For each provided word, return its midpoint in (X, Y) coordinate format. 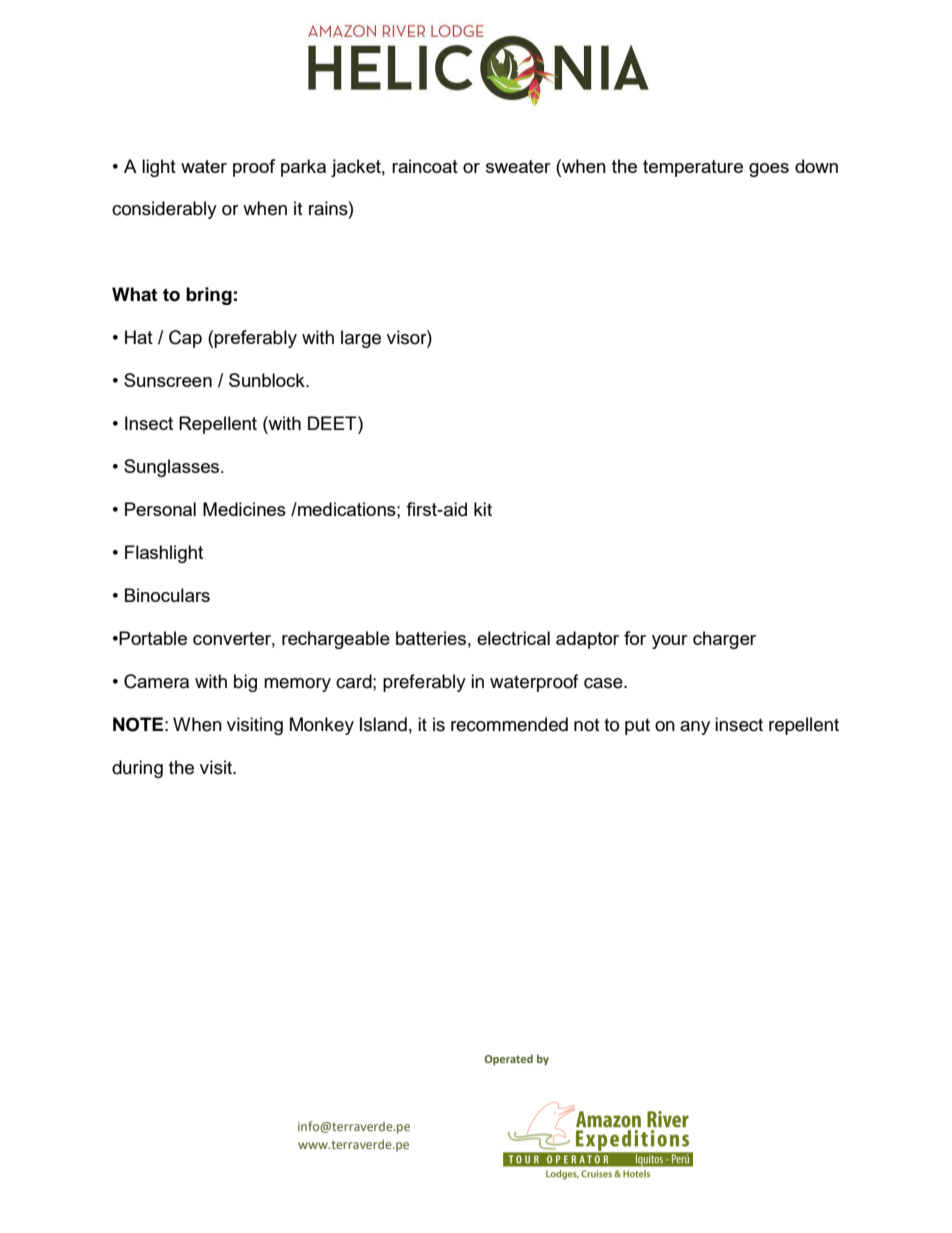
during (137, 769)
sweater (518, 166)
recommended (509, 724)
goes (769, 170)
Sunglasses (173, 468)
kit (483, 509)
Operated (509, 1060)
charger (724, 640)
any (695, 728)
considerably (164, 210)
